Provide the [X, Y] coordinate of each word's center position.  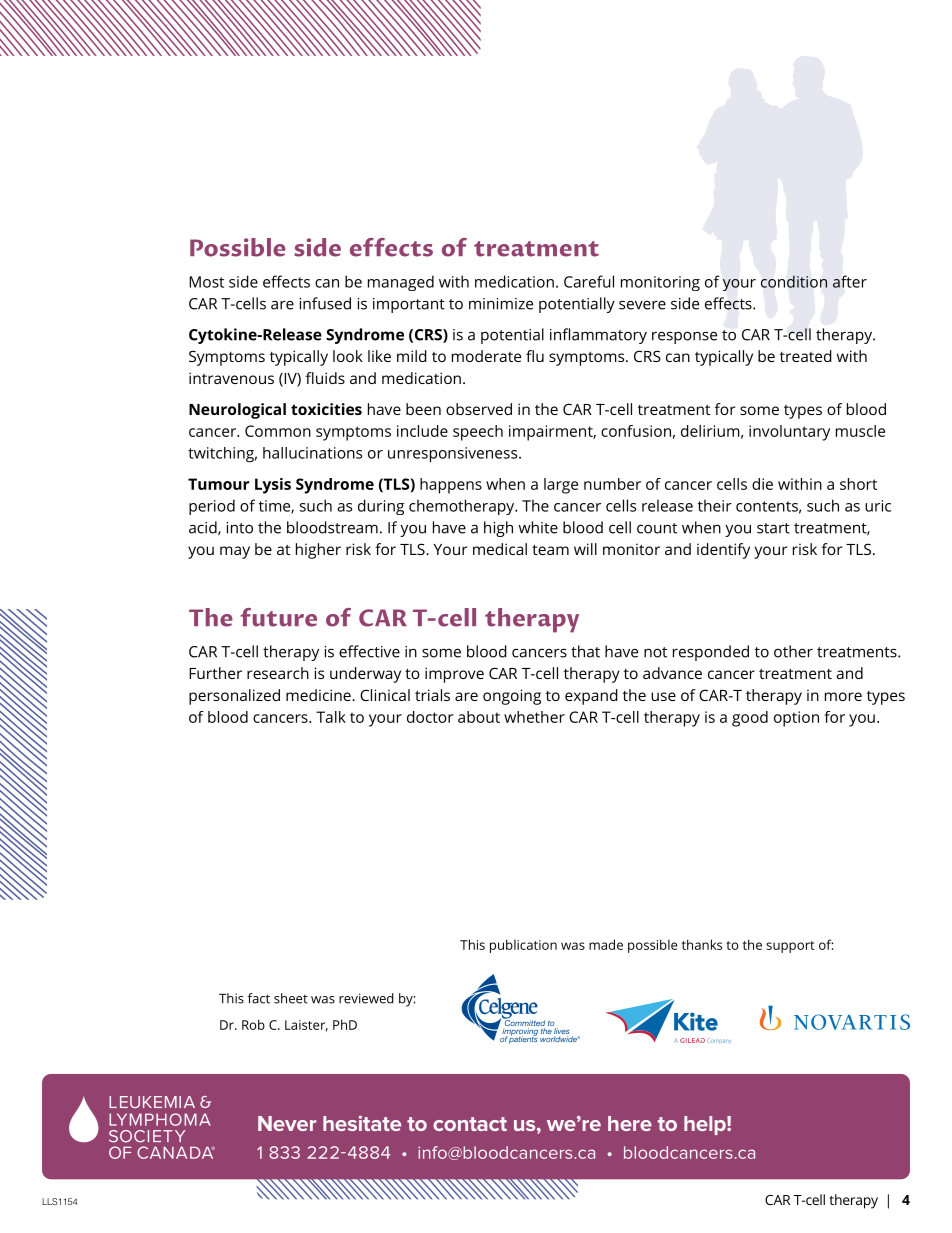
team [550, 549]
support [790, 947]
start [773, 528]
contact [470, 1124]
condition [794, 281]
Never [287, 1123]
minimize [501, 304]
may [235, 552]
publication [523, 946]
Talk [331, 717]
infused [325, 303]
